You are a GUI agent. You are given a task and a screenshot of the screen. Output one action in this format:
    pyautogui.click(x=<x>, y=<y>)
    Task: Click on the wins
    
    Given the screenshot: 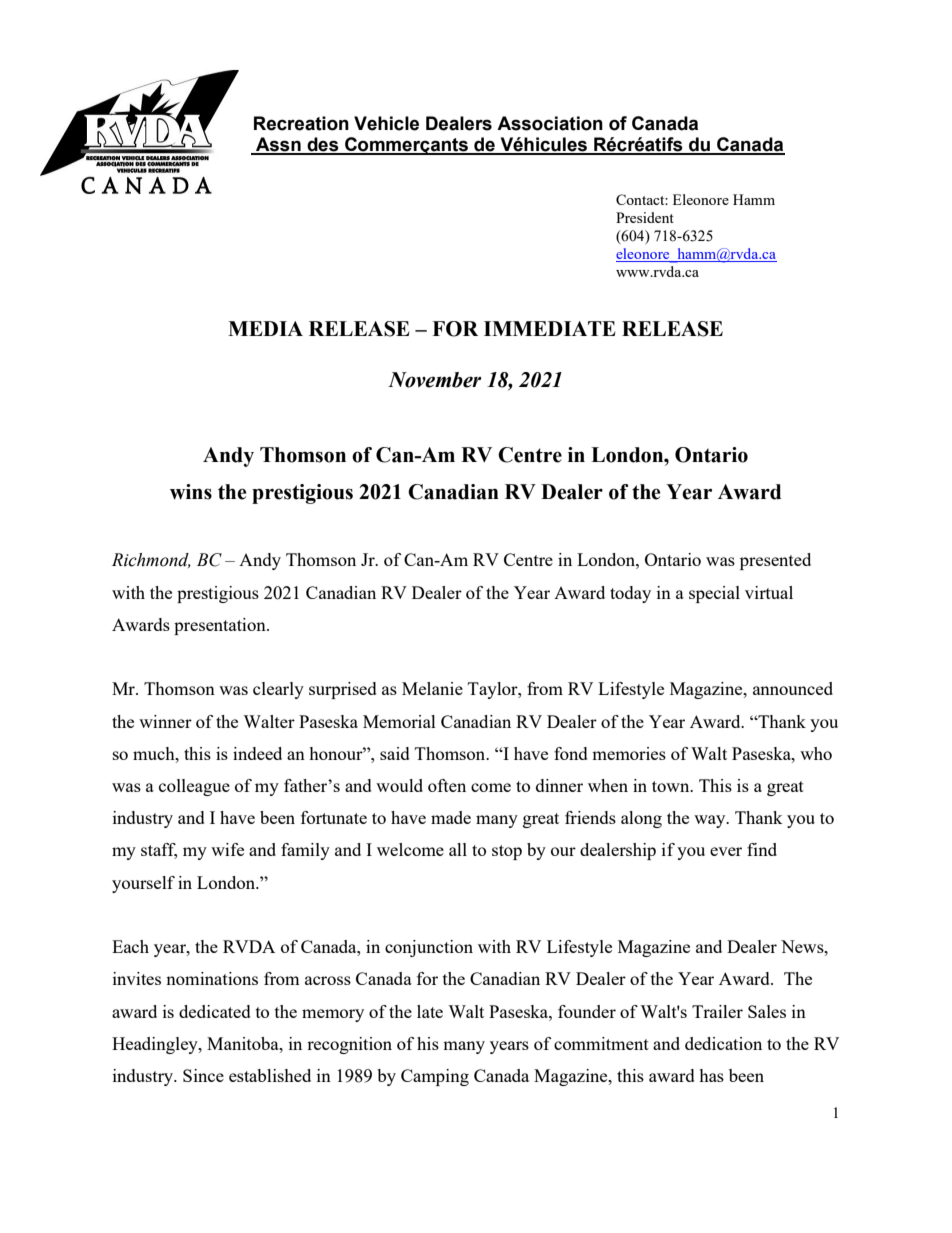 What is the action you would take?
    pyautogui.click(x=191, y=492)
